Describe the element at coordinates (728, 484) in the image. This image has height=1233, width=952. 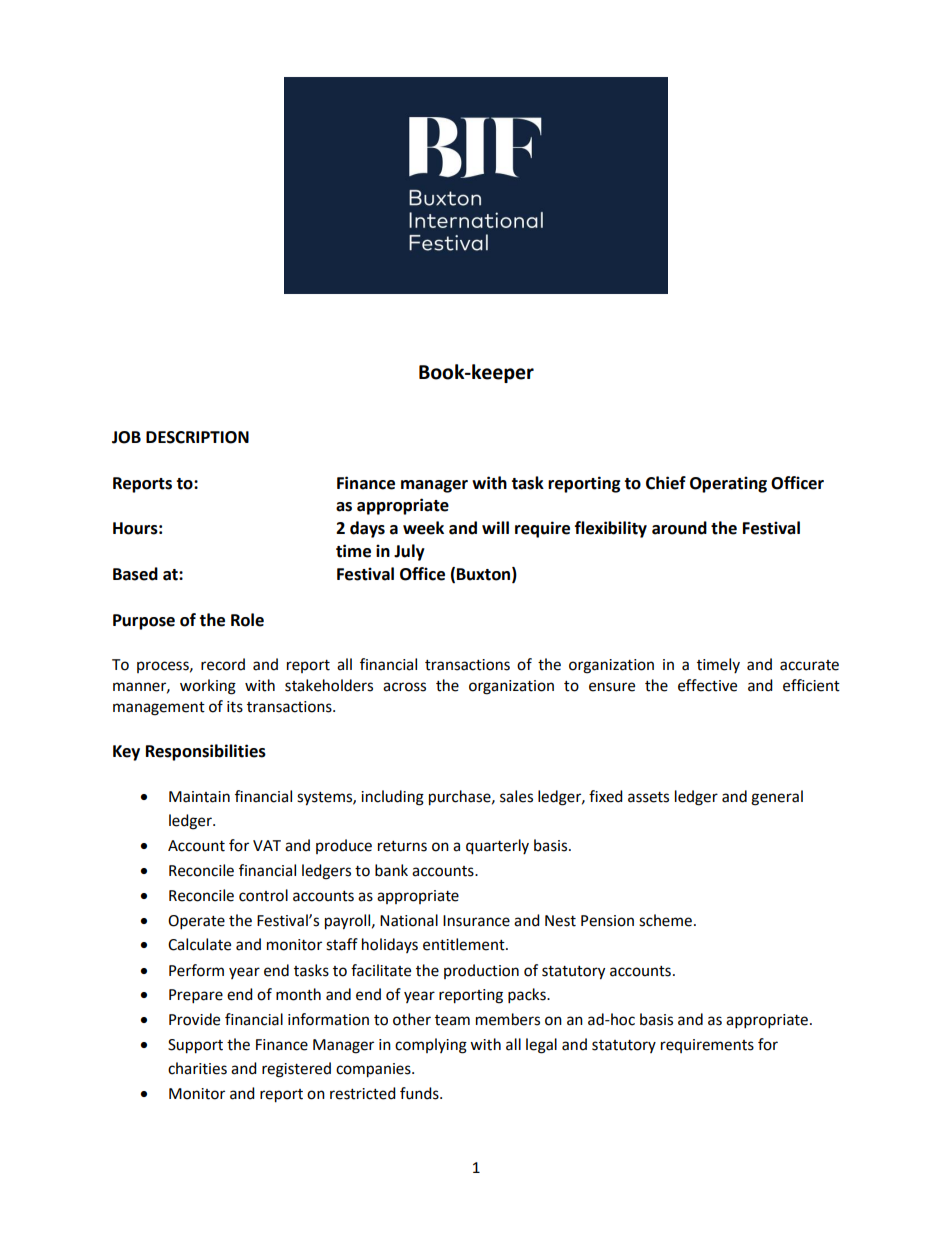
I see `Operating` at that location.
